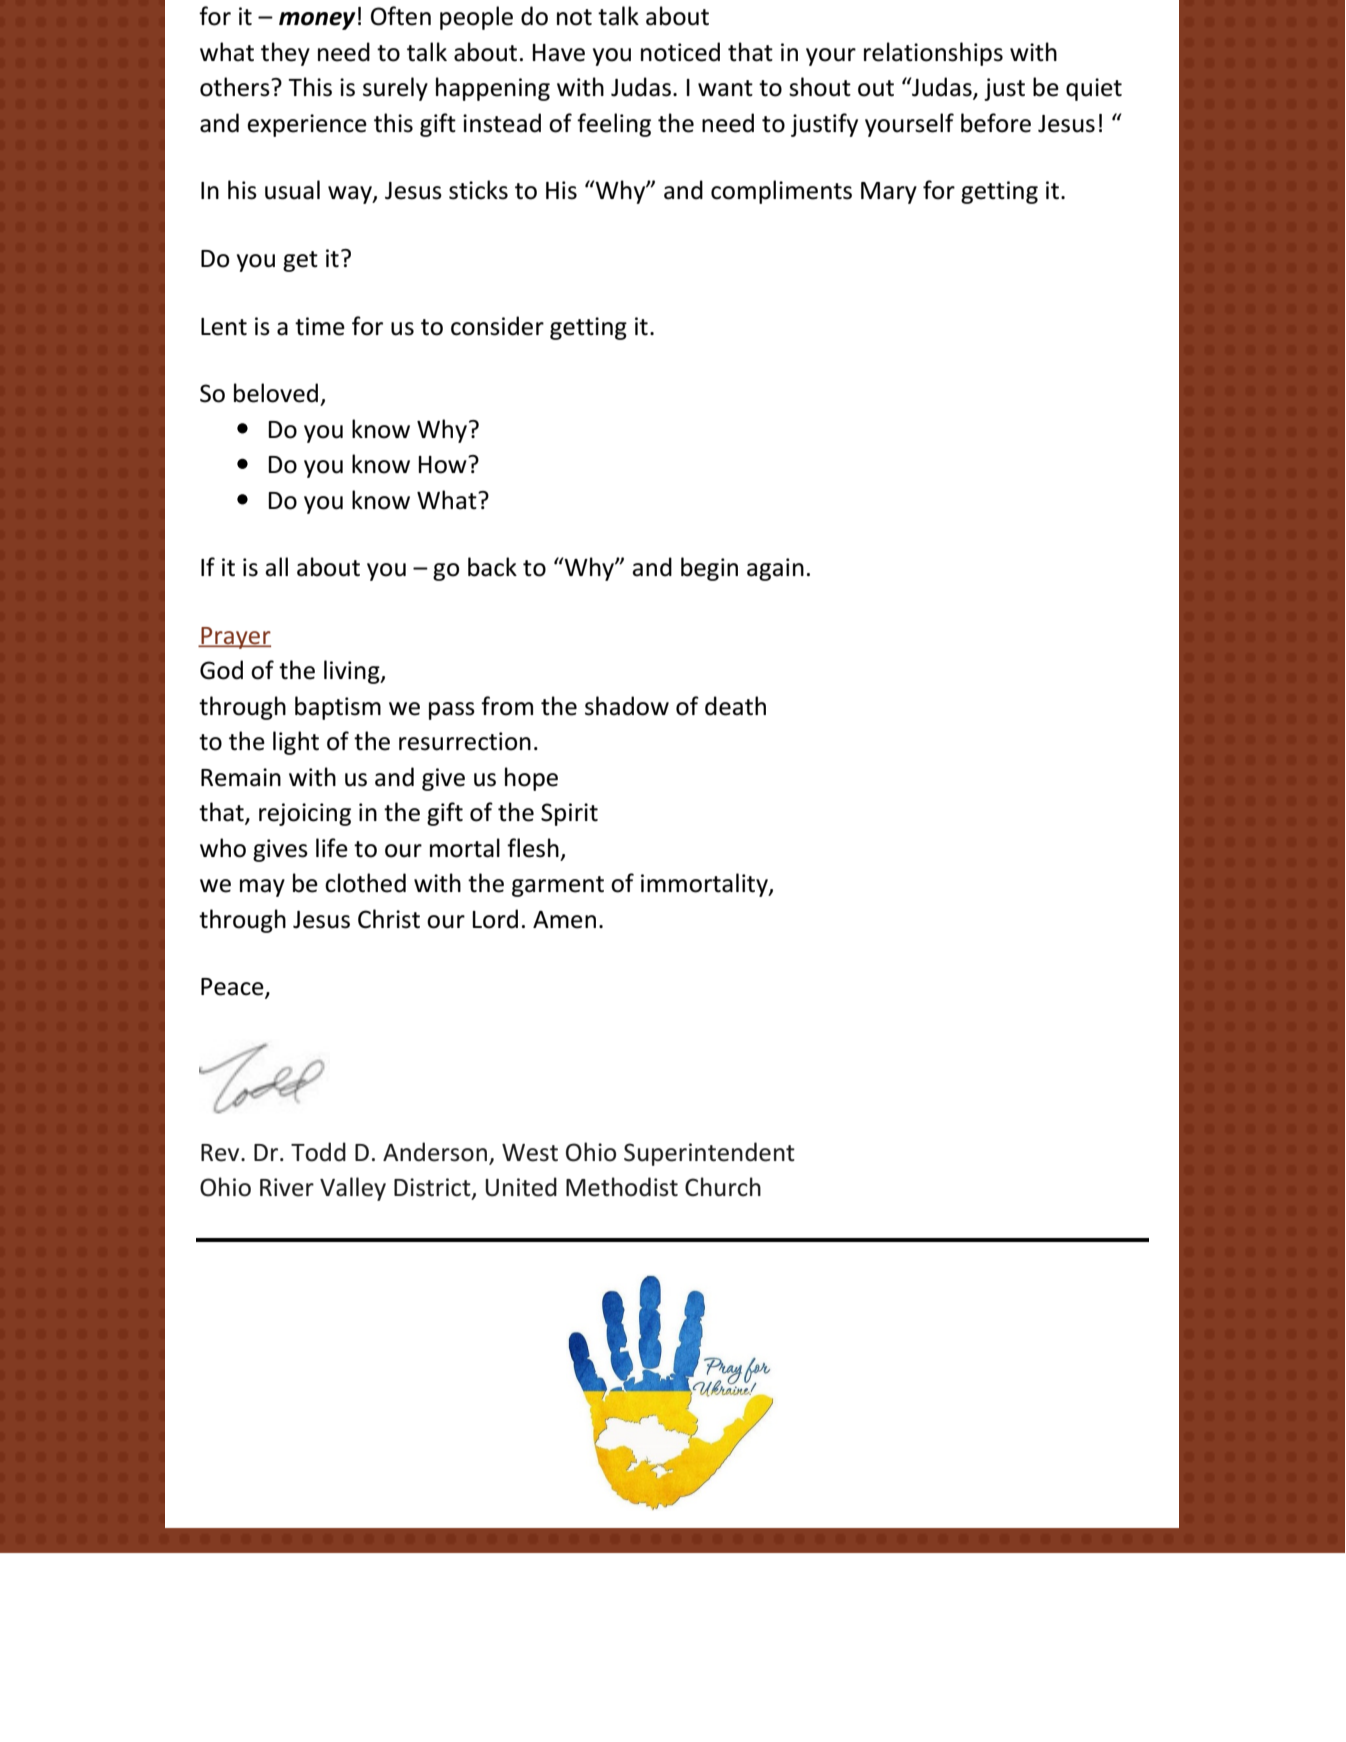  What do you see at coordinates (680, 52) in the image?
I see `noticed` at bounding box center [680, 52].
